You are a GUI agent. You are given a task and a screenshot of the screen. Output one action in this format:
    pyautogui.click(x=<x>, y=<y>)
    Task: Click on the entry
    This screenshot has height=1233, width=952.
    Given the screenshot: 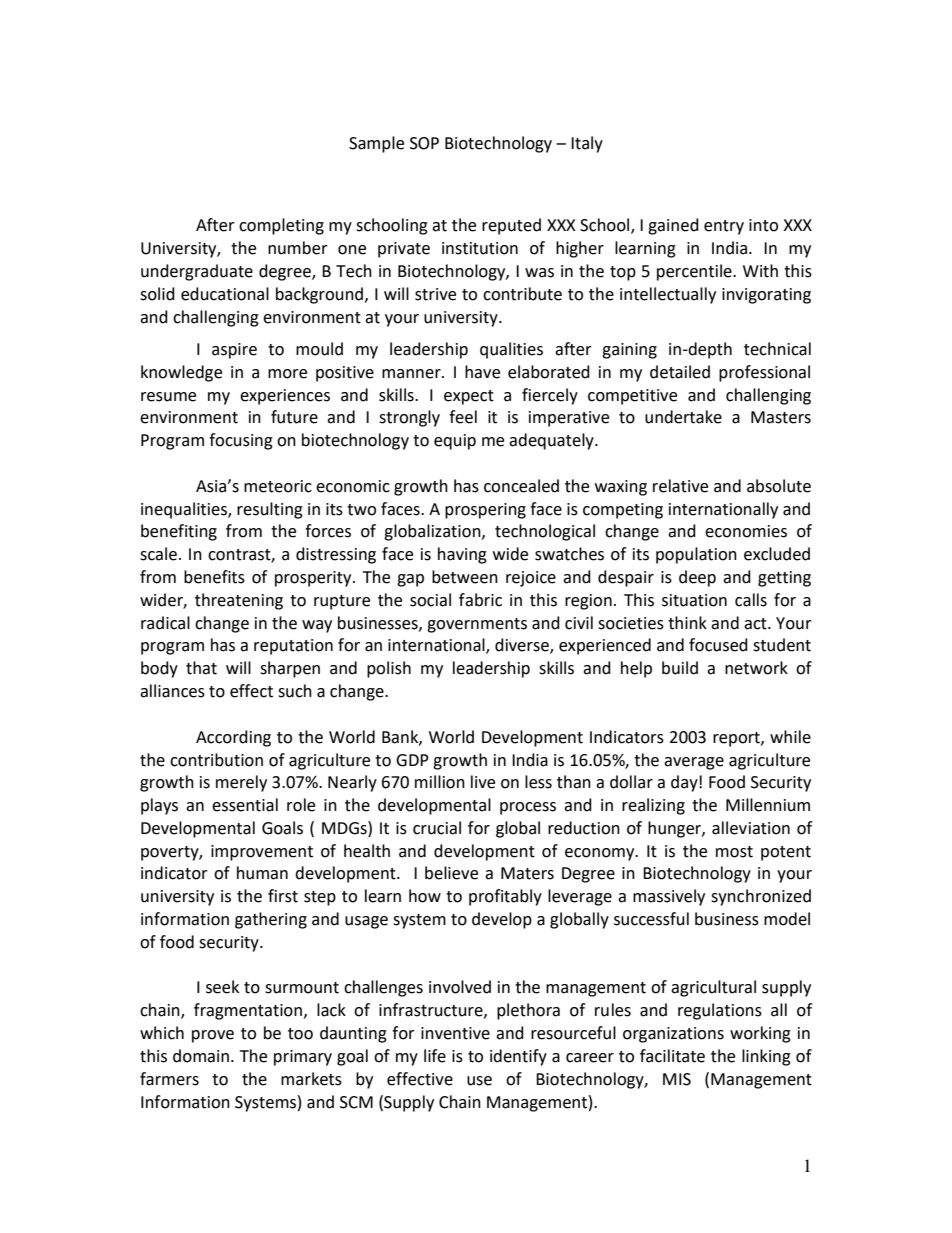 What is the action you would take?
    pyautogui.click(x=724, y=227)
